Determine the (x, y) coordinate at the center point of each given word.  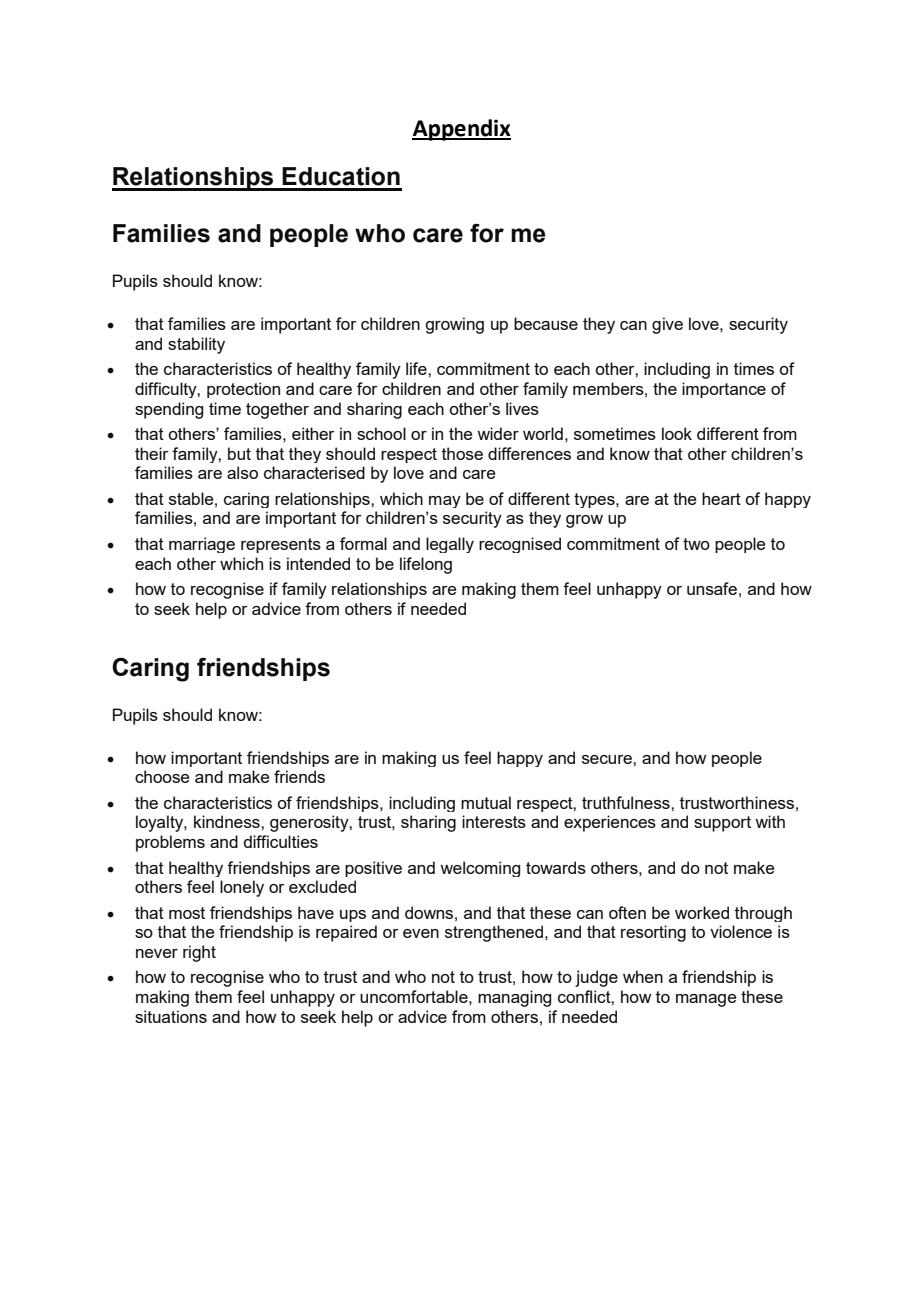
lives (522, 408)
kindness (228, 821)
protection (243, 390)
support (722, 824)
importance (724, 390)
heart (721, 498)
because (546, 323)
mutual (486, 802)
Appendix (461, 130)
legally (450, 545)
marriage (202, 545)
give (667, 325)
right (199, 953)
